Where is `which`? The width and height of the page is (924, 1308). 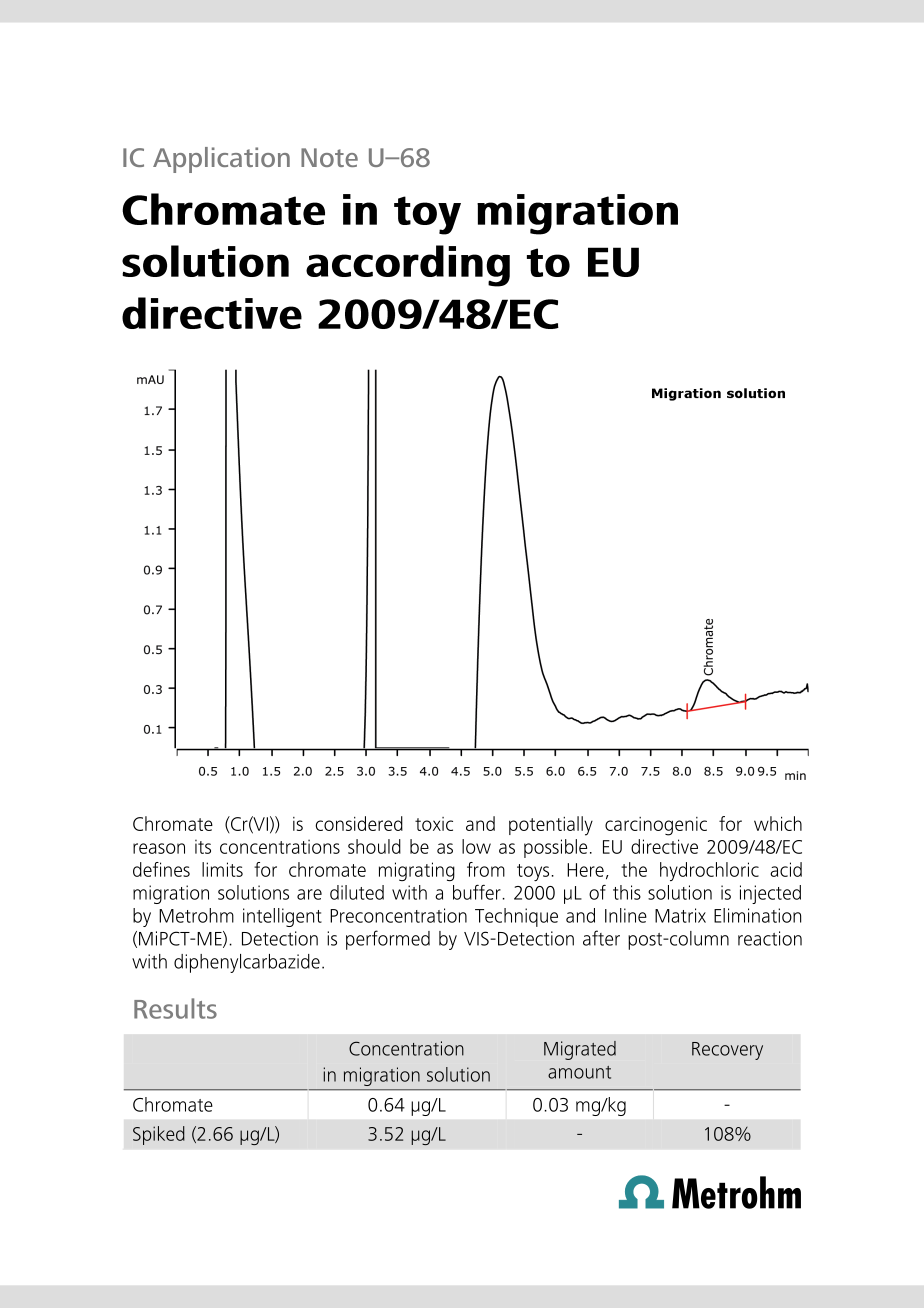 which is located at coordinates (778, 823).
